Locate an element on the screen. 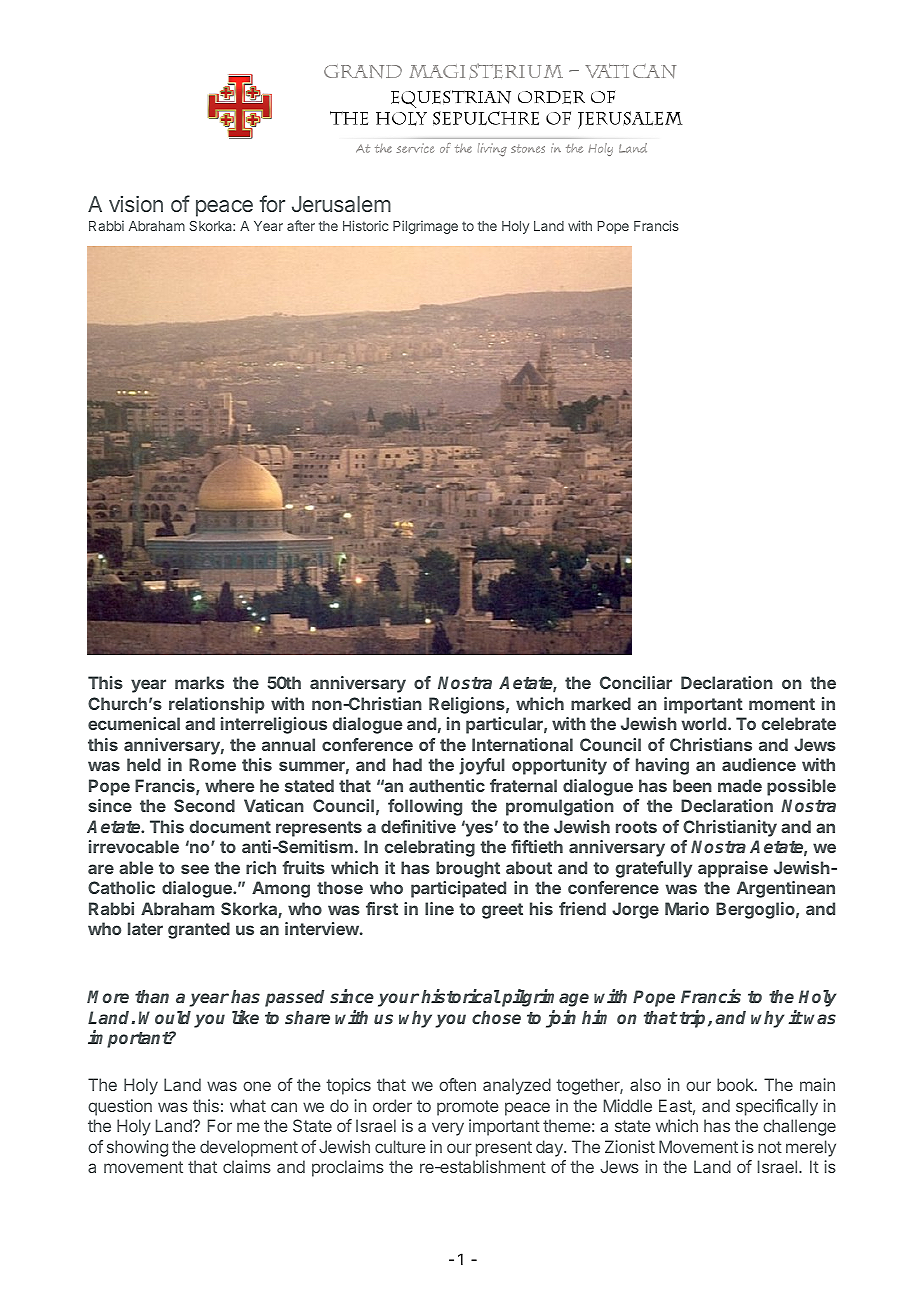 The height and width of the screenshot is (1308, 924). Jerusalem is located at coordinates (341, 204).
